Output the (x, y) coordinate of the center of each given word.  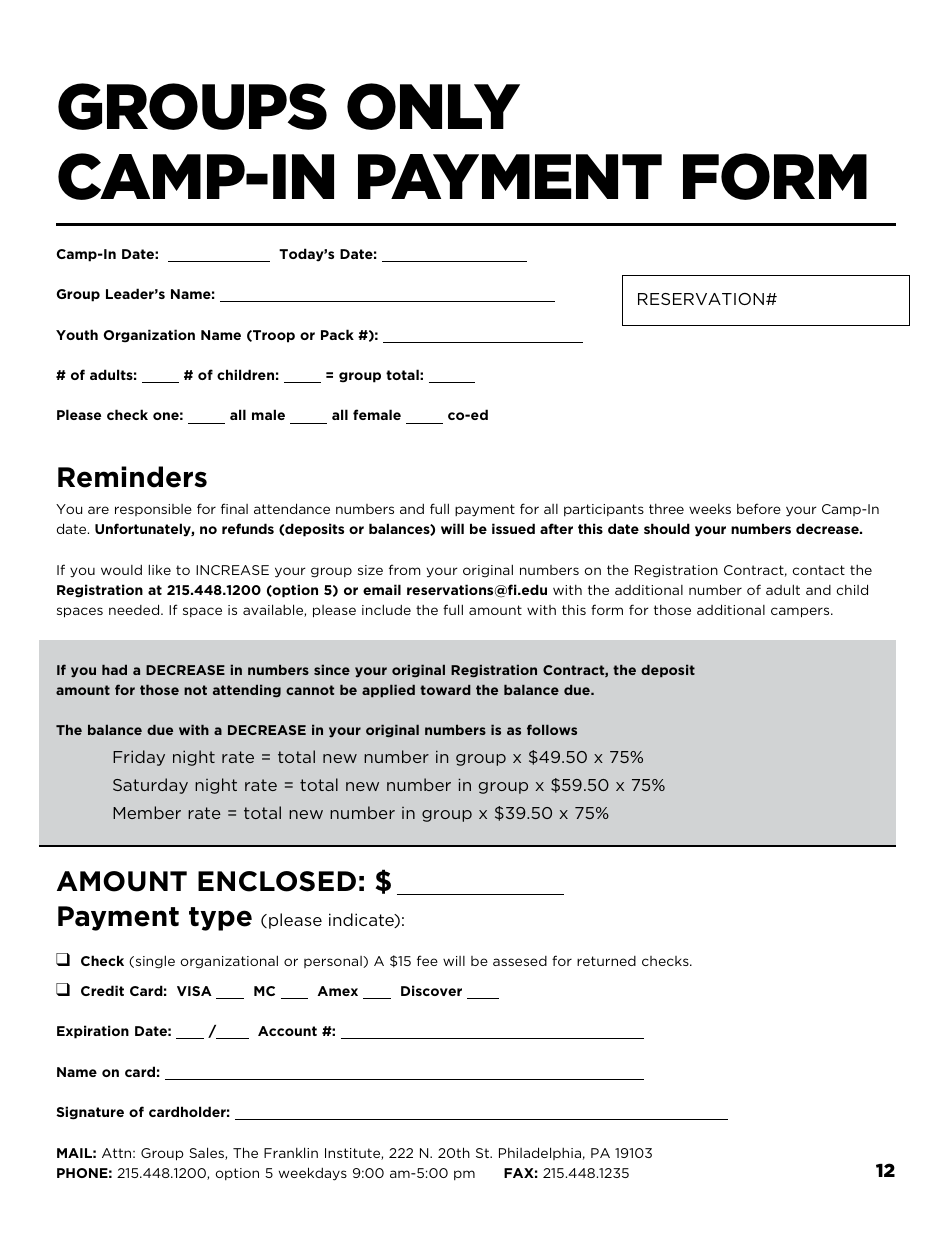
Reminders (132, 477)
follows (552, 729)
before (759, 508)
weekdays (313, 1174)
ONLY (433, 106)
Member (147, 812)
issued (513, 528)
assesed (520, 961)
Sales (207, 1153)
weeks (710, 509)
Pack (337, 334)
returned (606, 961)
